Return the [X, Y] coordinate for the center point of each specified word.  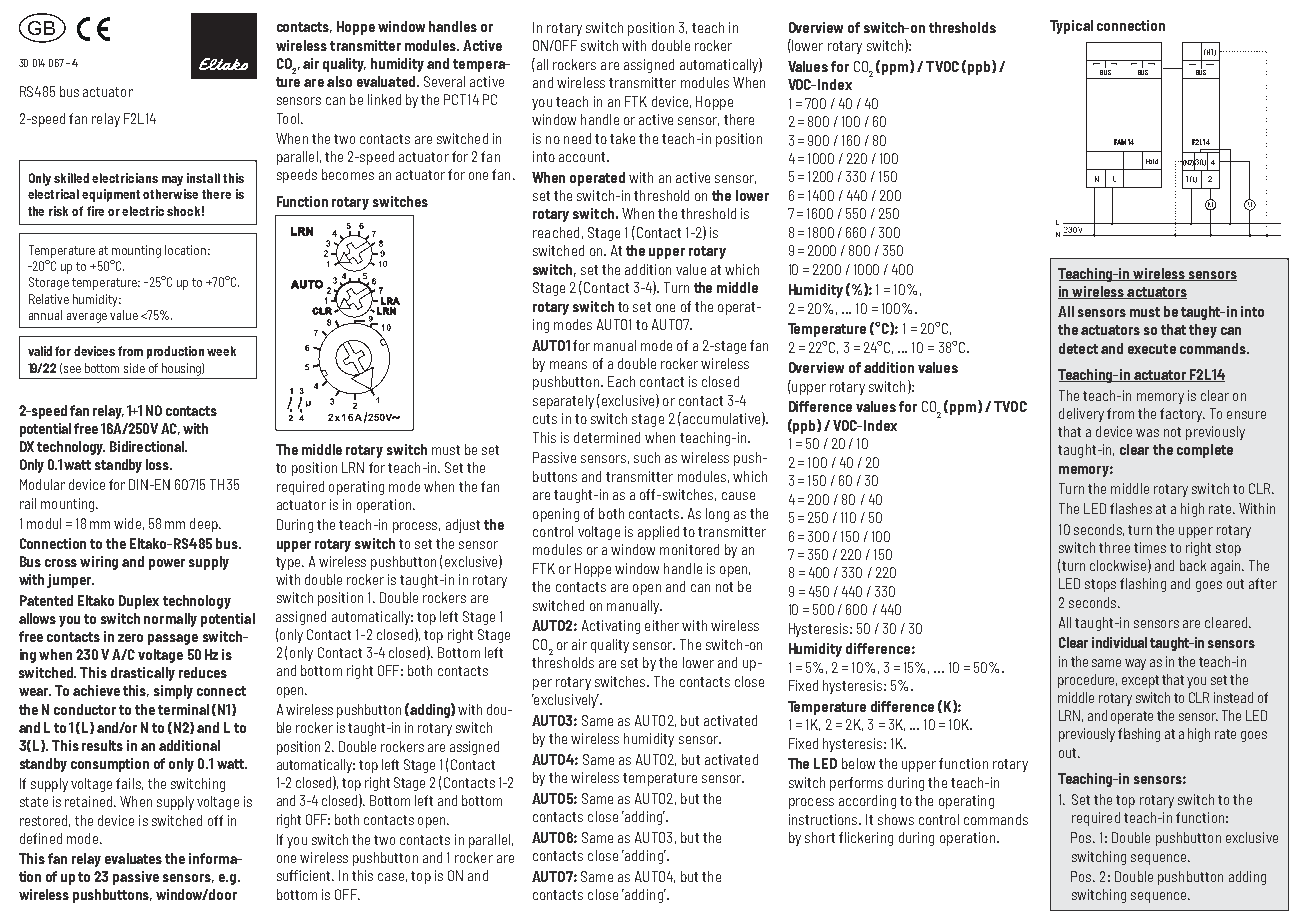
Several [444, 81]
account [583, 157]
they [1203, 331]
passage [173, 639]
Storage [49, 283]
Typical [1071, 27]
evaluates [133, 858]
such [647, 457]
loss [158, 464]
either [662, 625]
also [339, 81]
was [1147, 433]
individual [1119, 642]
